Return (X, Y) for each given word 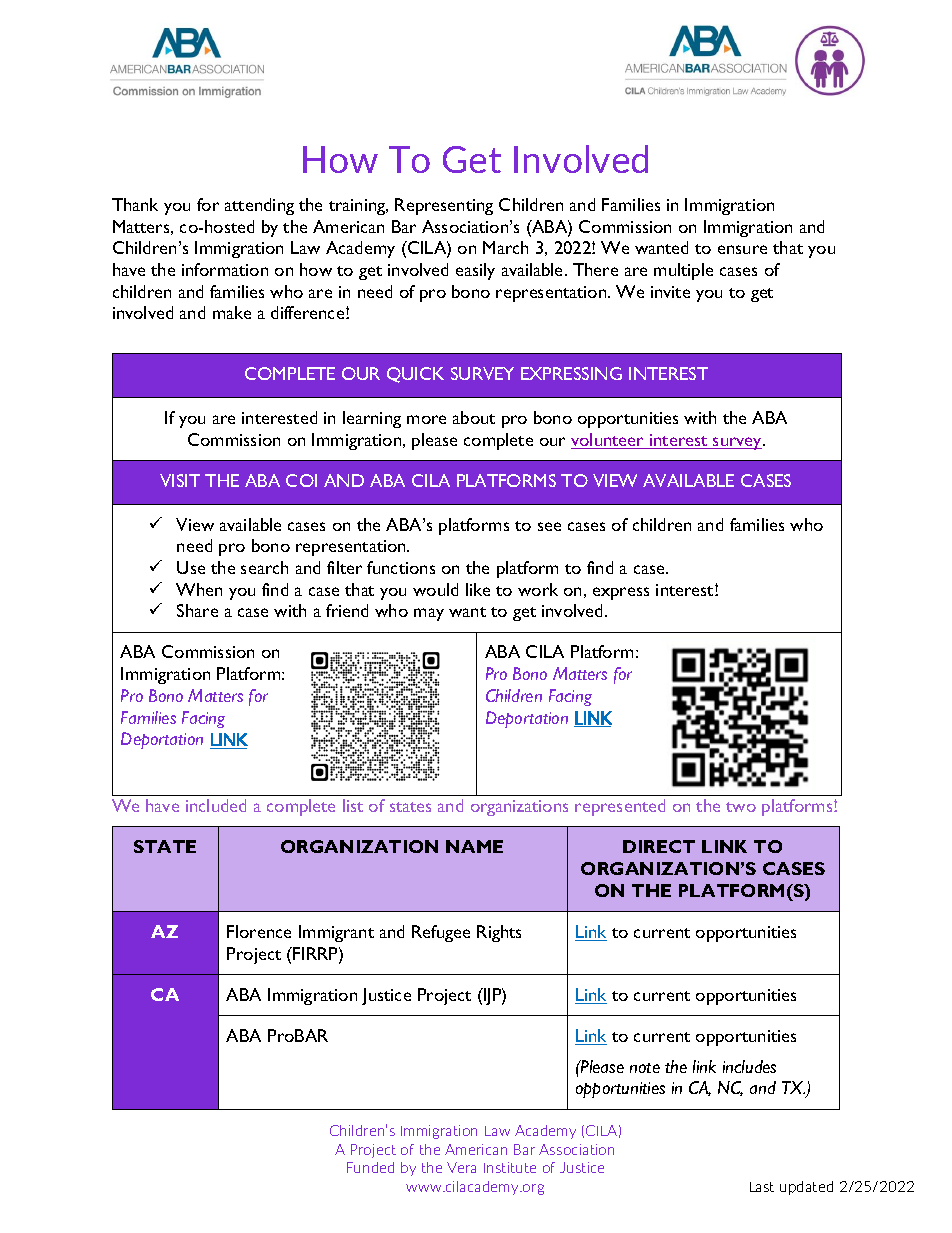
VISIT (180, 480)
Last (762, 1187)
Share (197, 610)
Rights (499, 933)
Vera (461, 1167)
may (429, 614)
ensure (742, 249)
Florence (259, 931)
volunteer (609, 441)
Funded (370, 1167)
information (225, 269)
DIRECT (659, 846)
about (474, 417)
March (505, 247)
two (741, 807)
